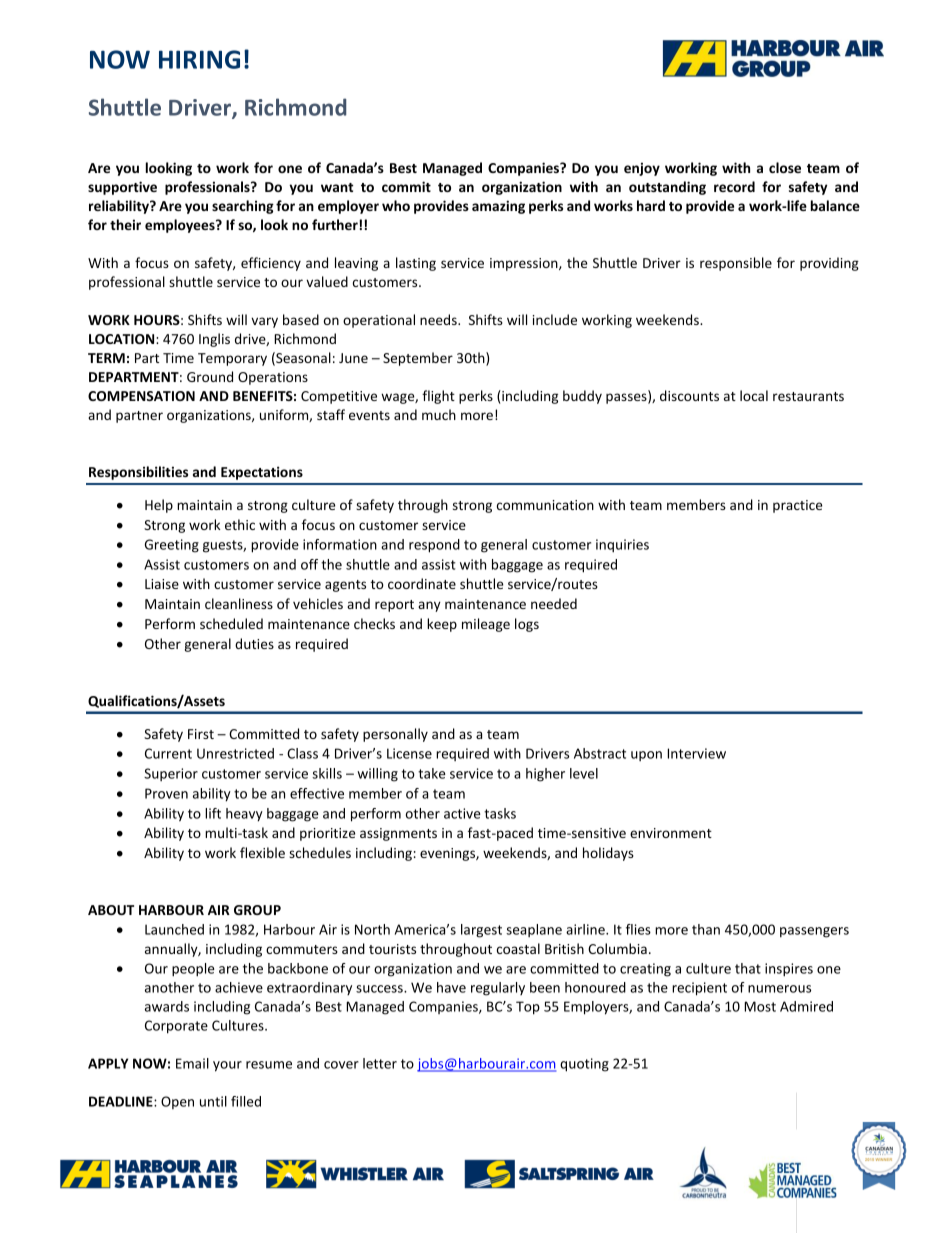  Describe the element at coordinates (785, 167) in the page. I see `close` at that location.
